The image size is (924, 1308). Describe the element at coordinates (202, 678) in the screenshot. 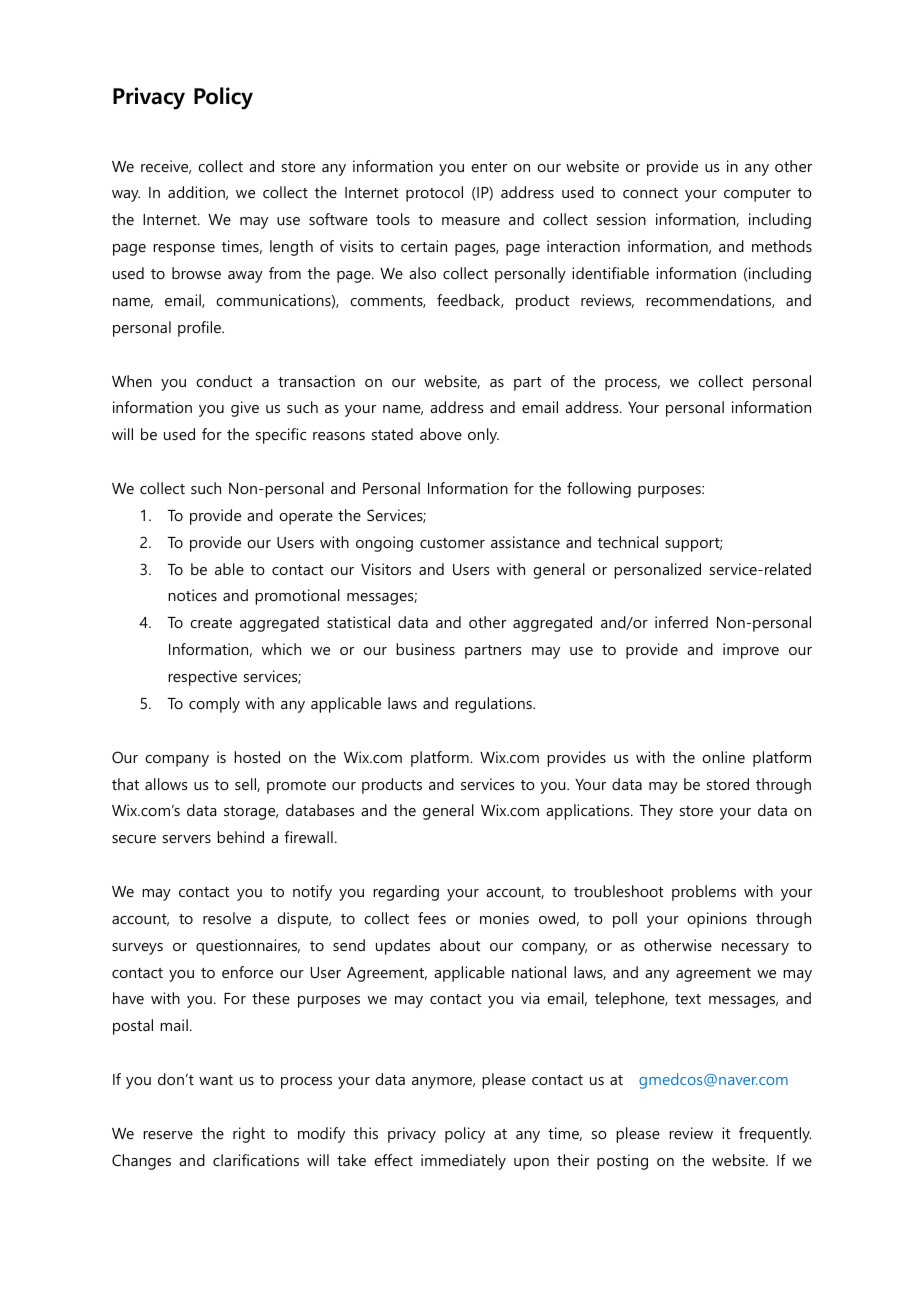

I see `respective` at that location.
